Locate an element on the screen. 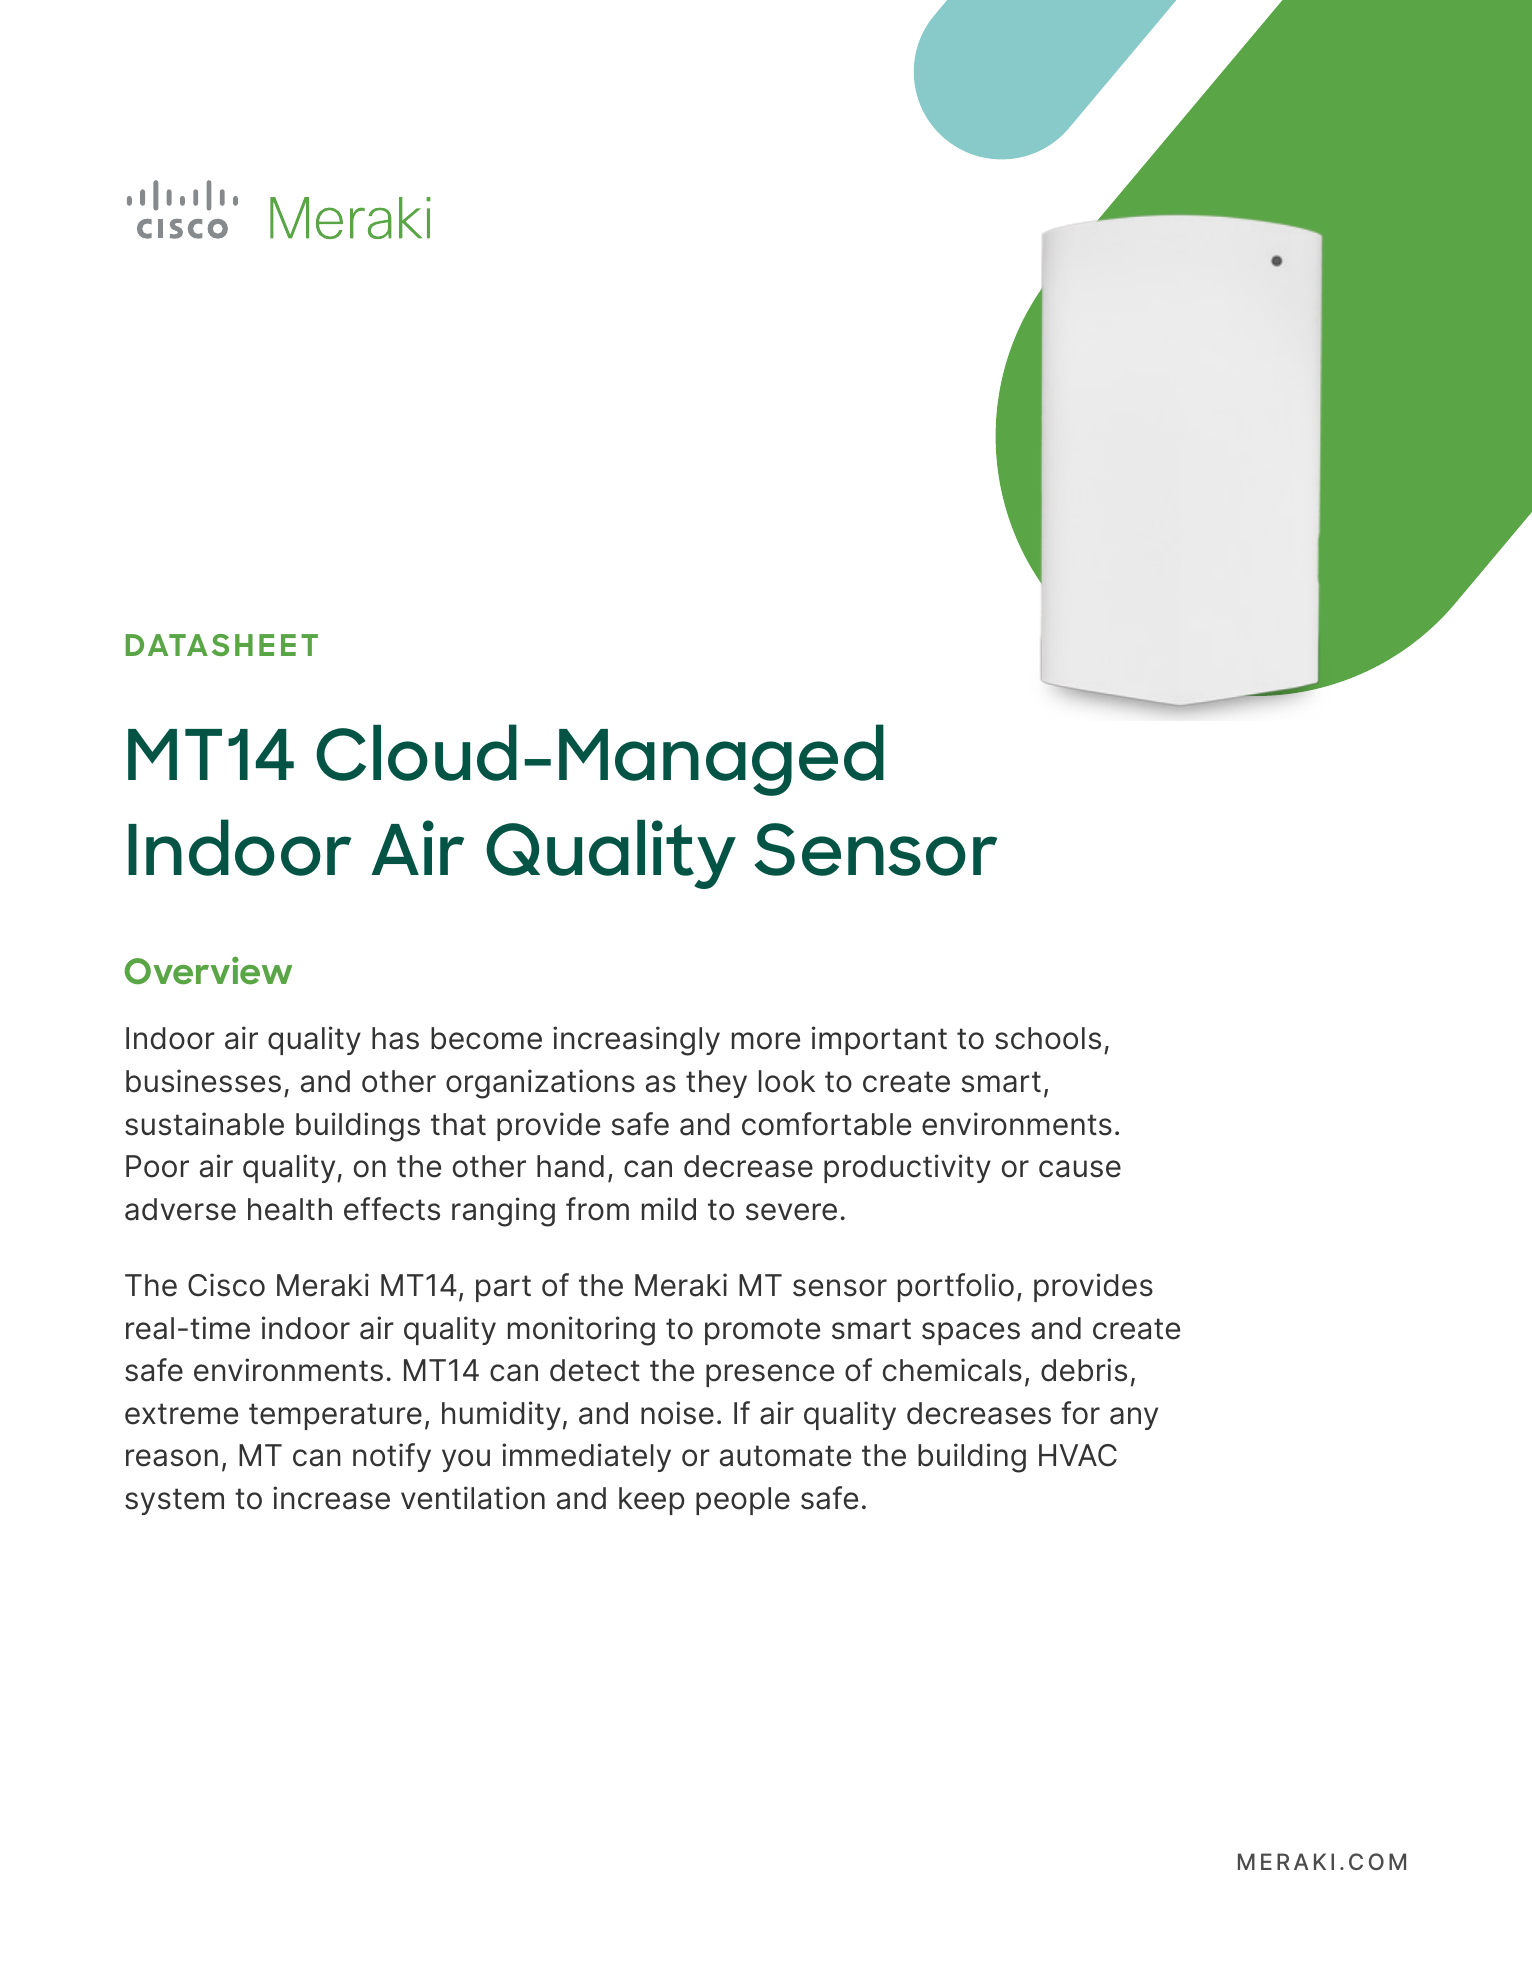 The image size is (1532, 1982). HVAC is located at coordinates (1078, 1455).
